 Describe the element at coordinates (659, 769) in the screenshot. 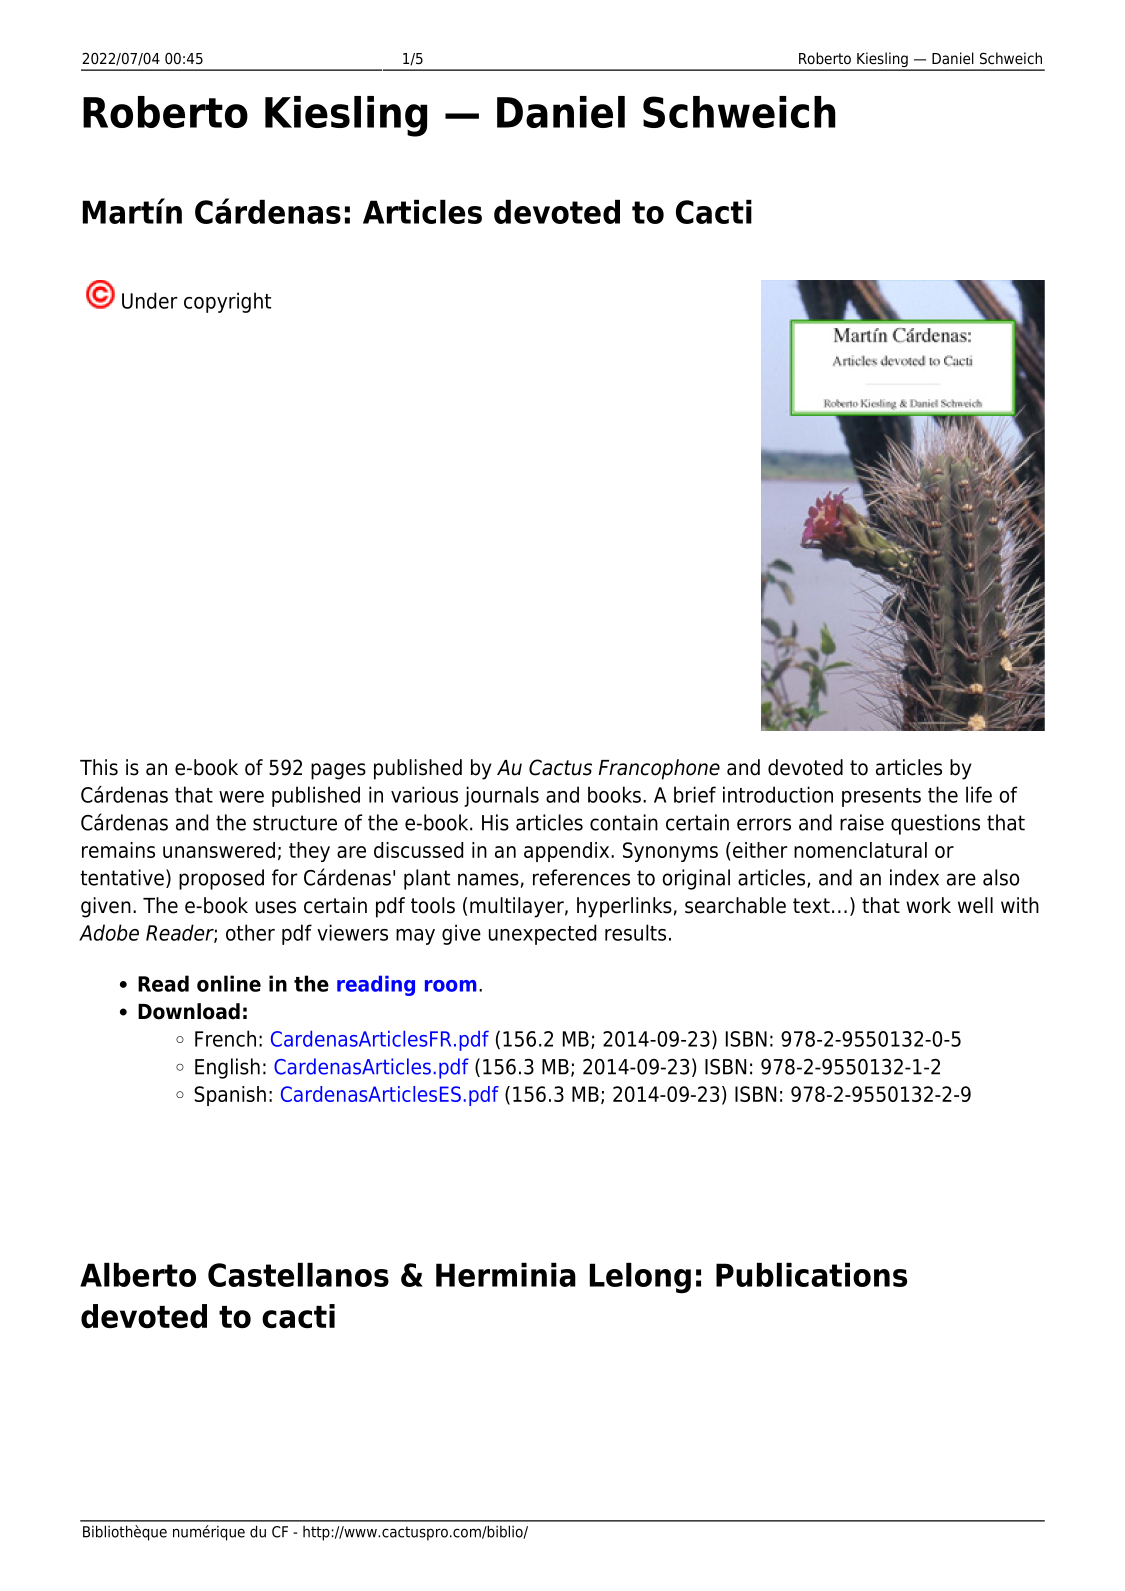

I see `Francophone` at that location.
